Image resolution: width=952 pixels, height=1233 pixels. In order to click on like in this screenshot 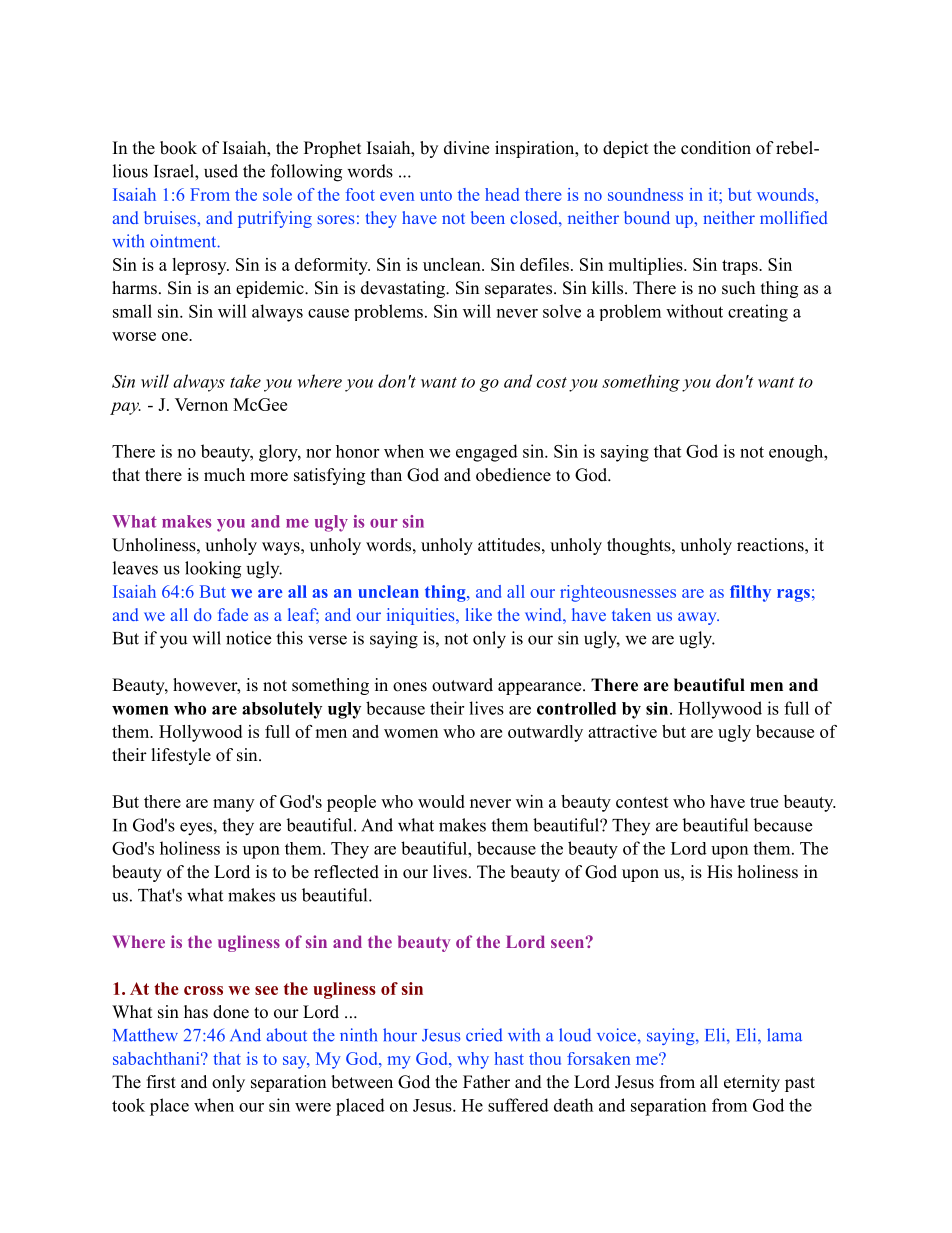, I will do `click(479, 614)`.
